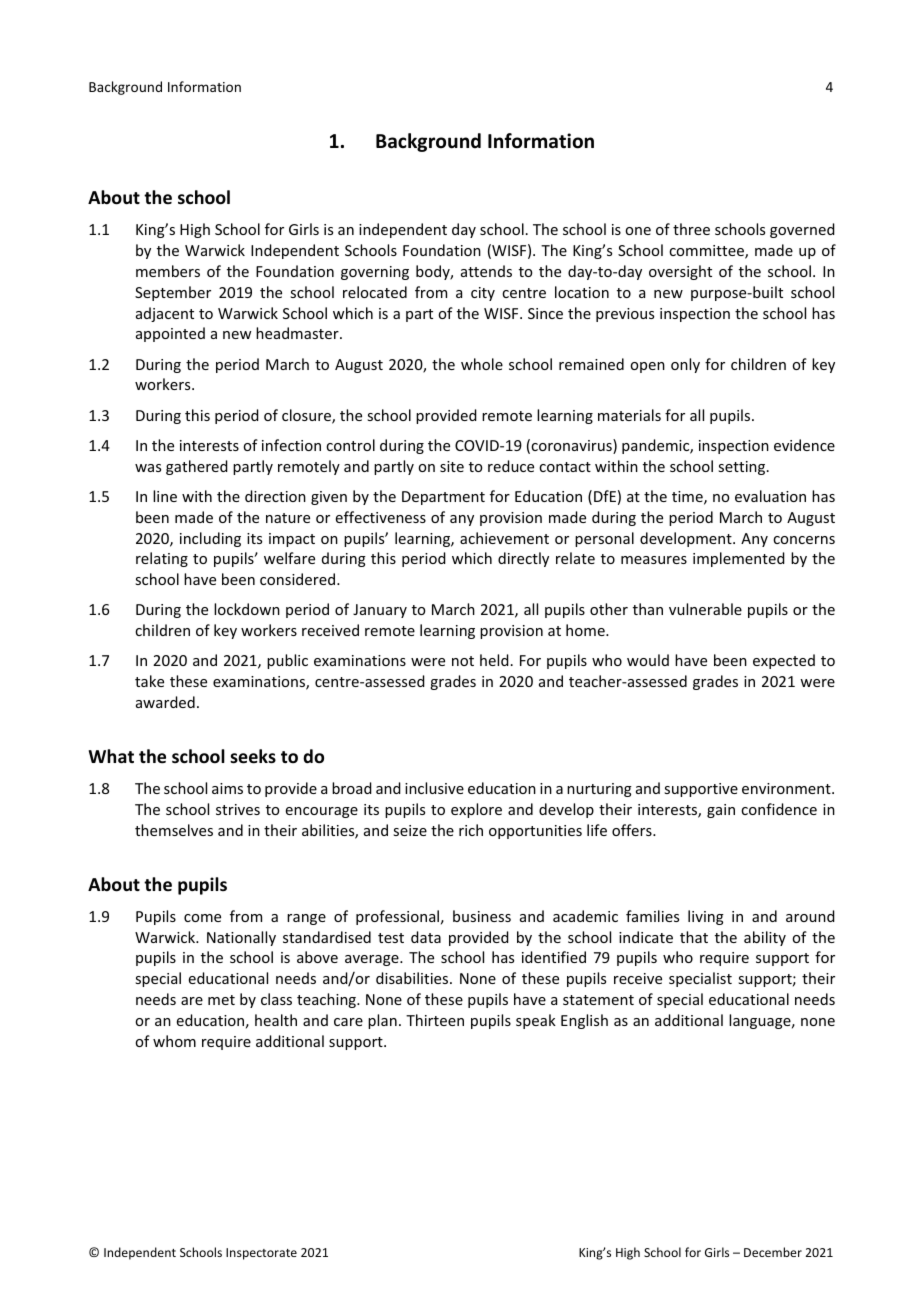 The width and height of the screenshot is (924, 1308). What do you see at coordinates (707, 252) in the screenshot?
I see `committee` at bounding box center [707, 252].
